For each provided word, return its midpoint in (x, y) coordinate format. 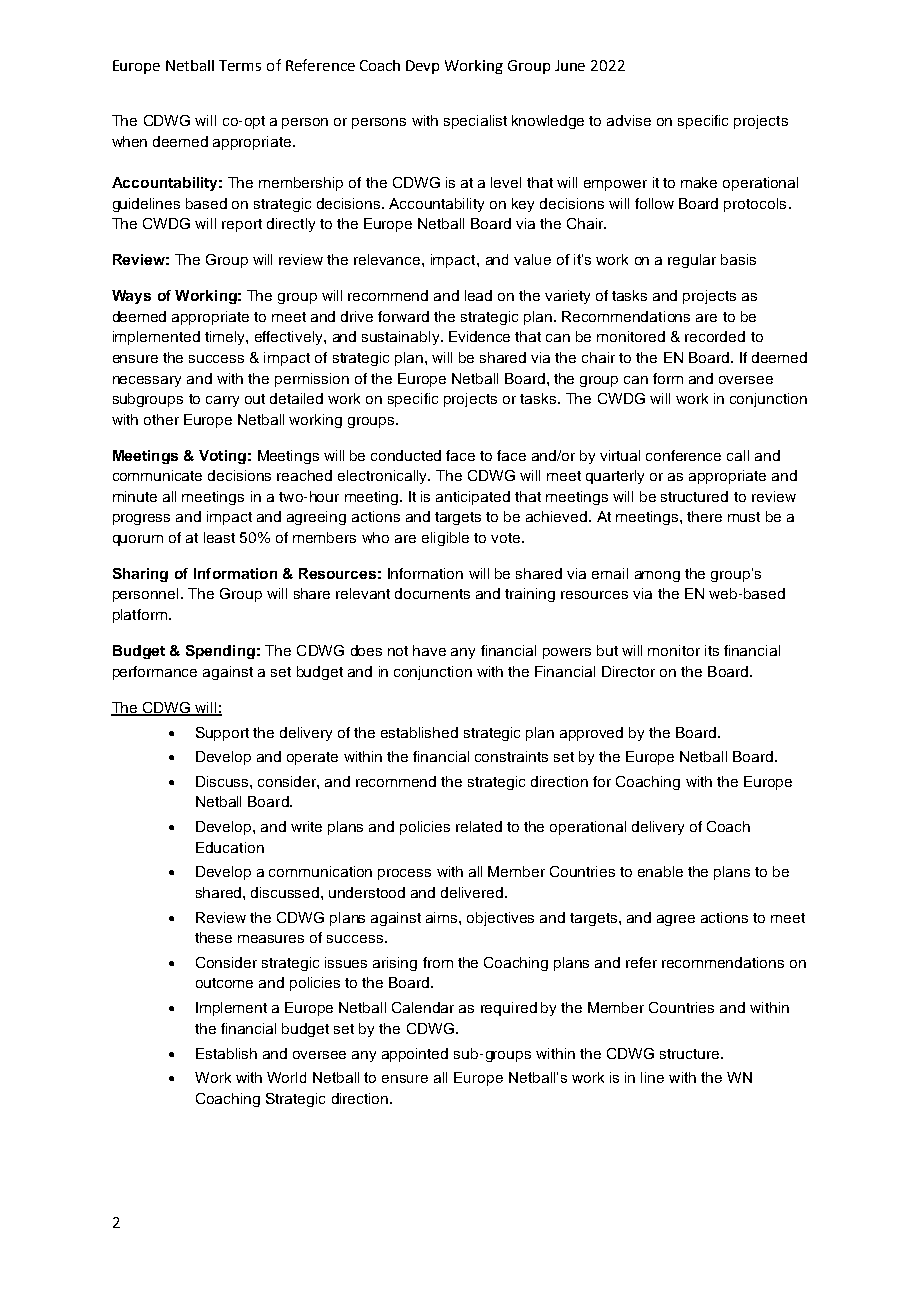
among (657, 576)
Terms (240, 65)
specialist (475, 122)
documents (432, 593)
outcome (224, 983)
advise (629, 120)
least (219, 537)
